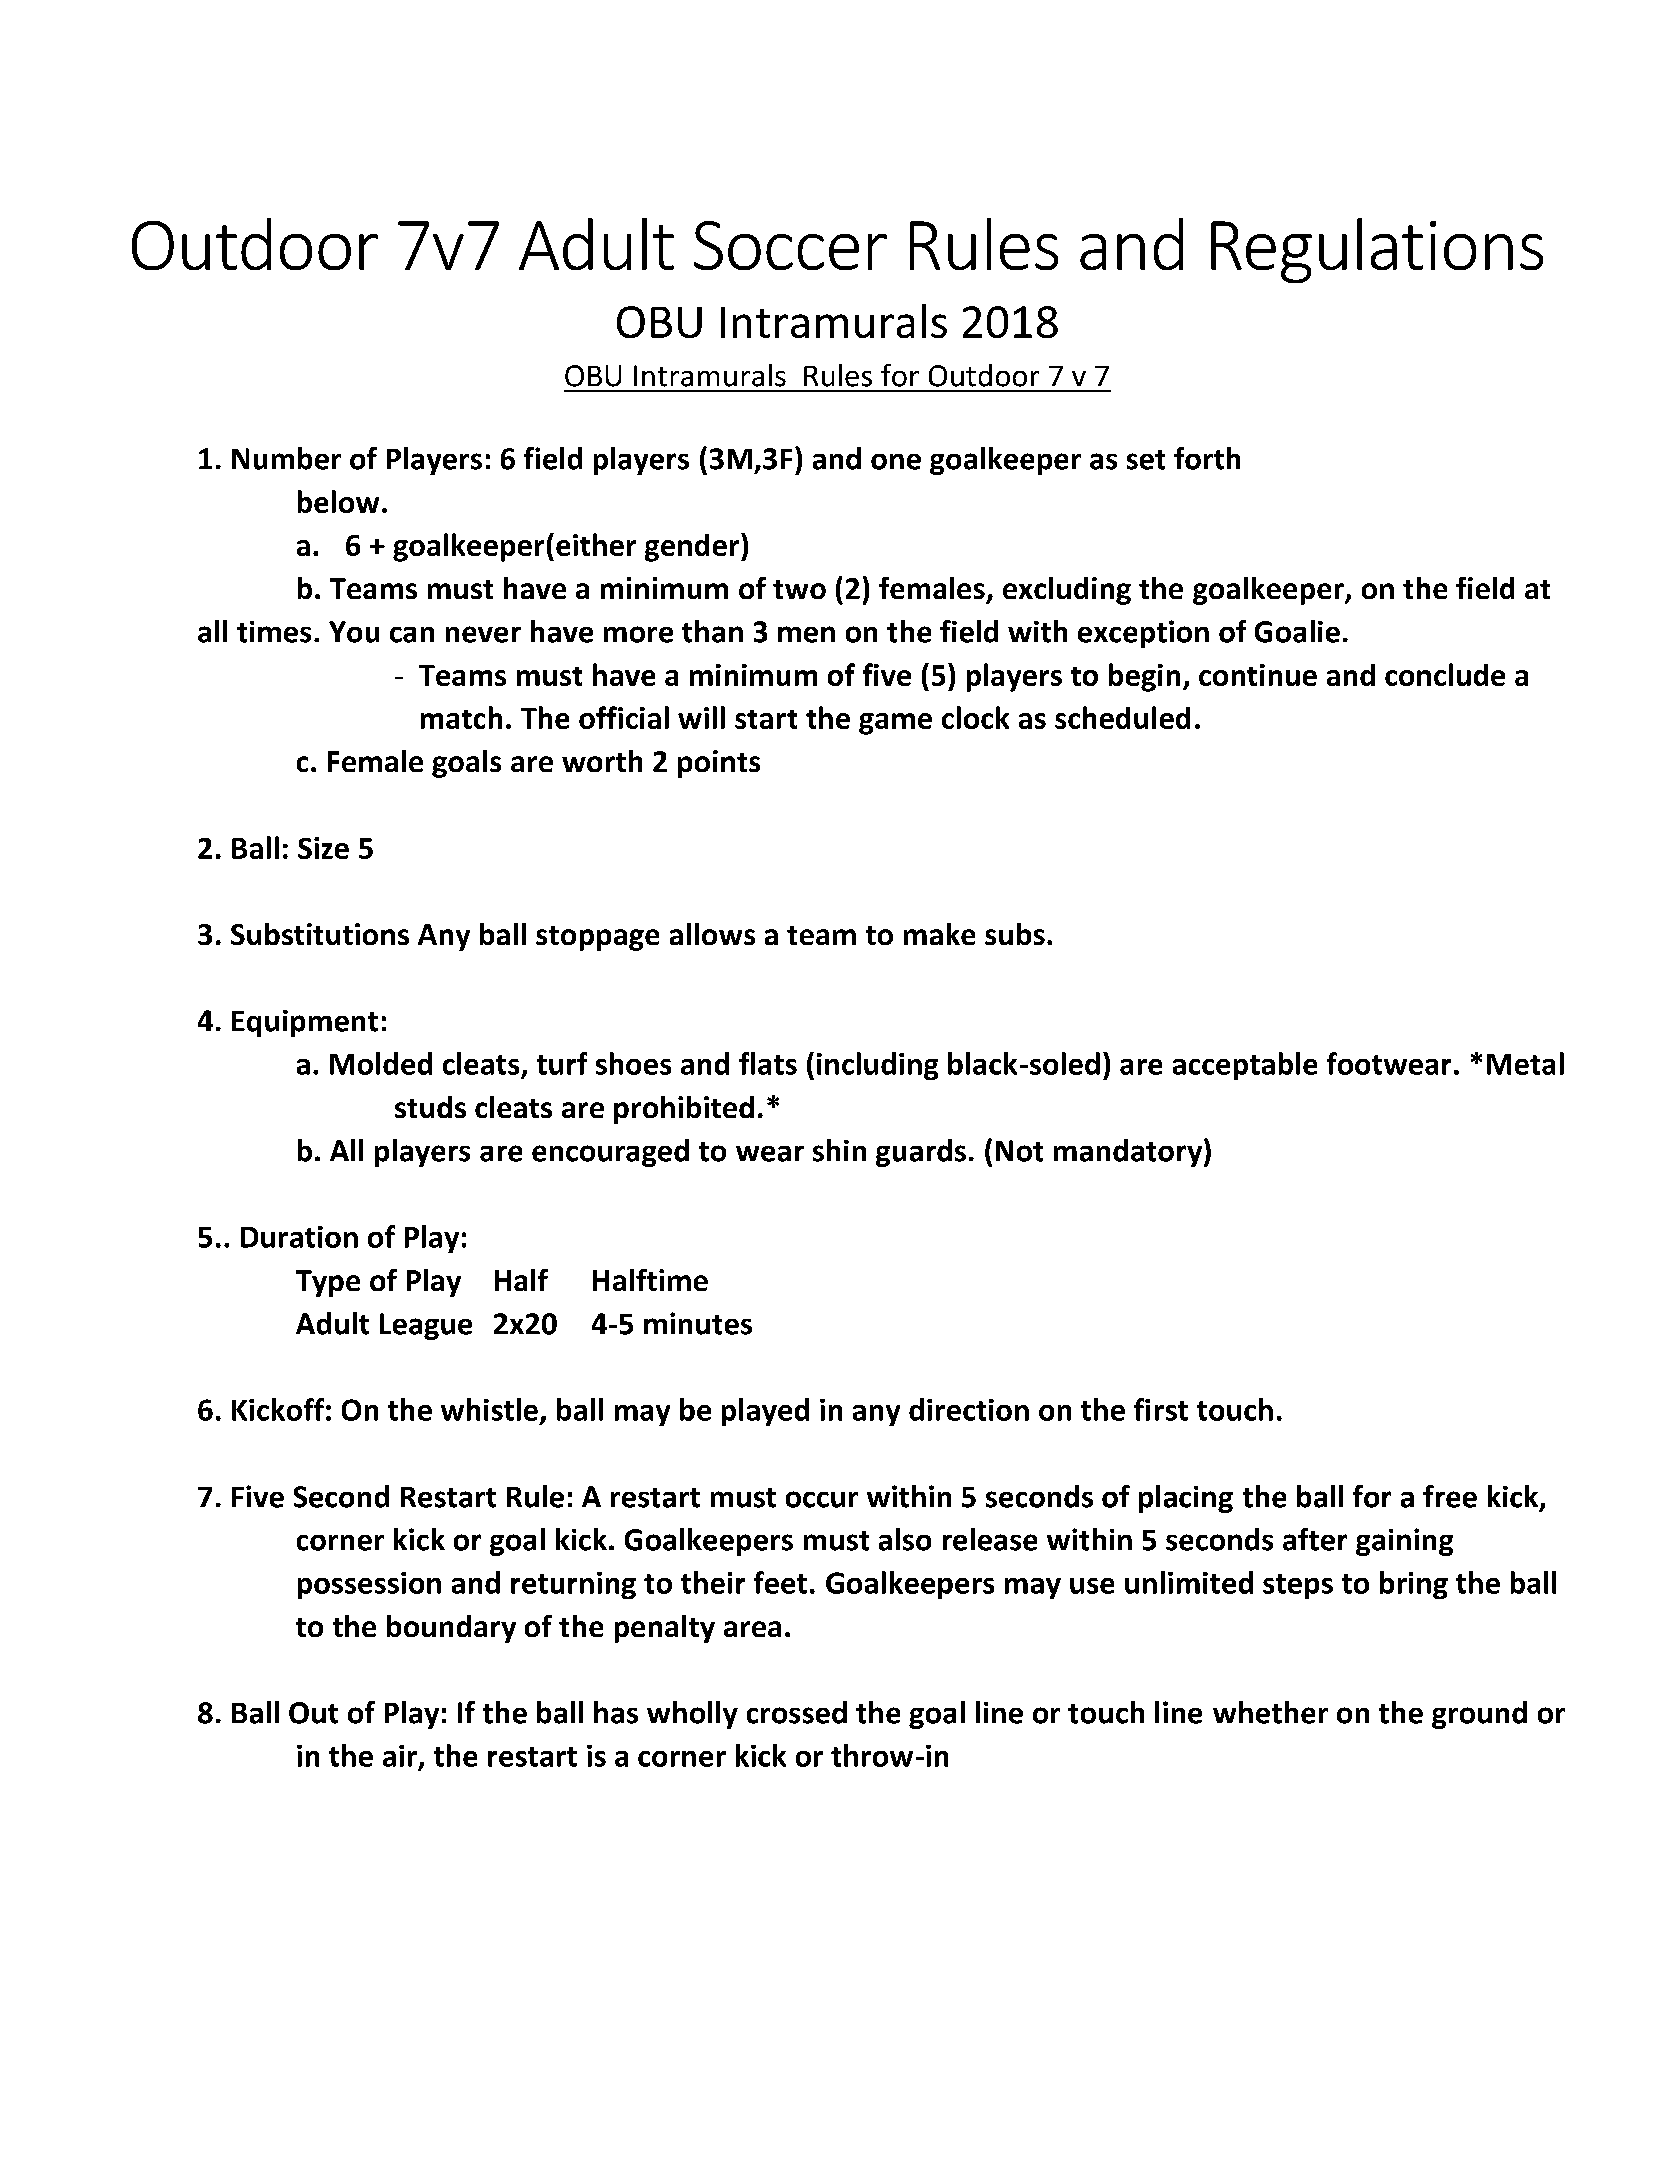  I want to click on conclude, so click(1445, 674).
